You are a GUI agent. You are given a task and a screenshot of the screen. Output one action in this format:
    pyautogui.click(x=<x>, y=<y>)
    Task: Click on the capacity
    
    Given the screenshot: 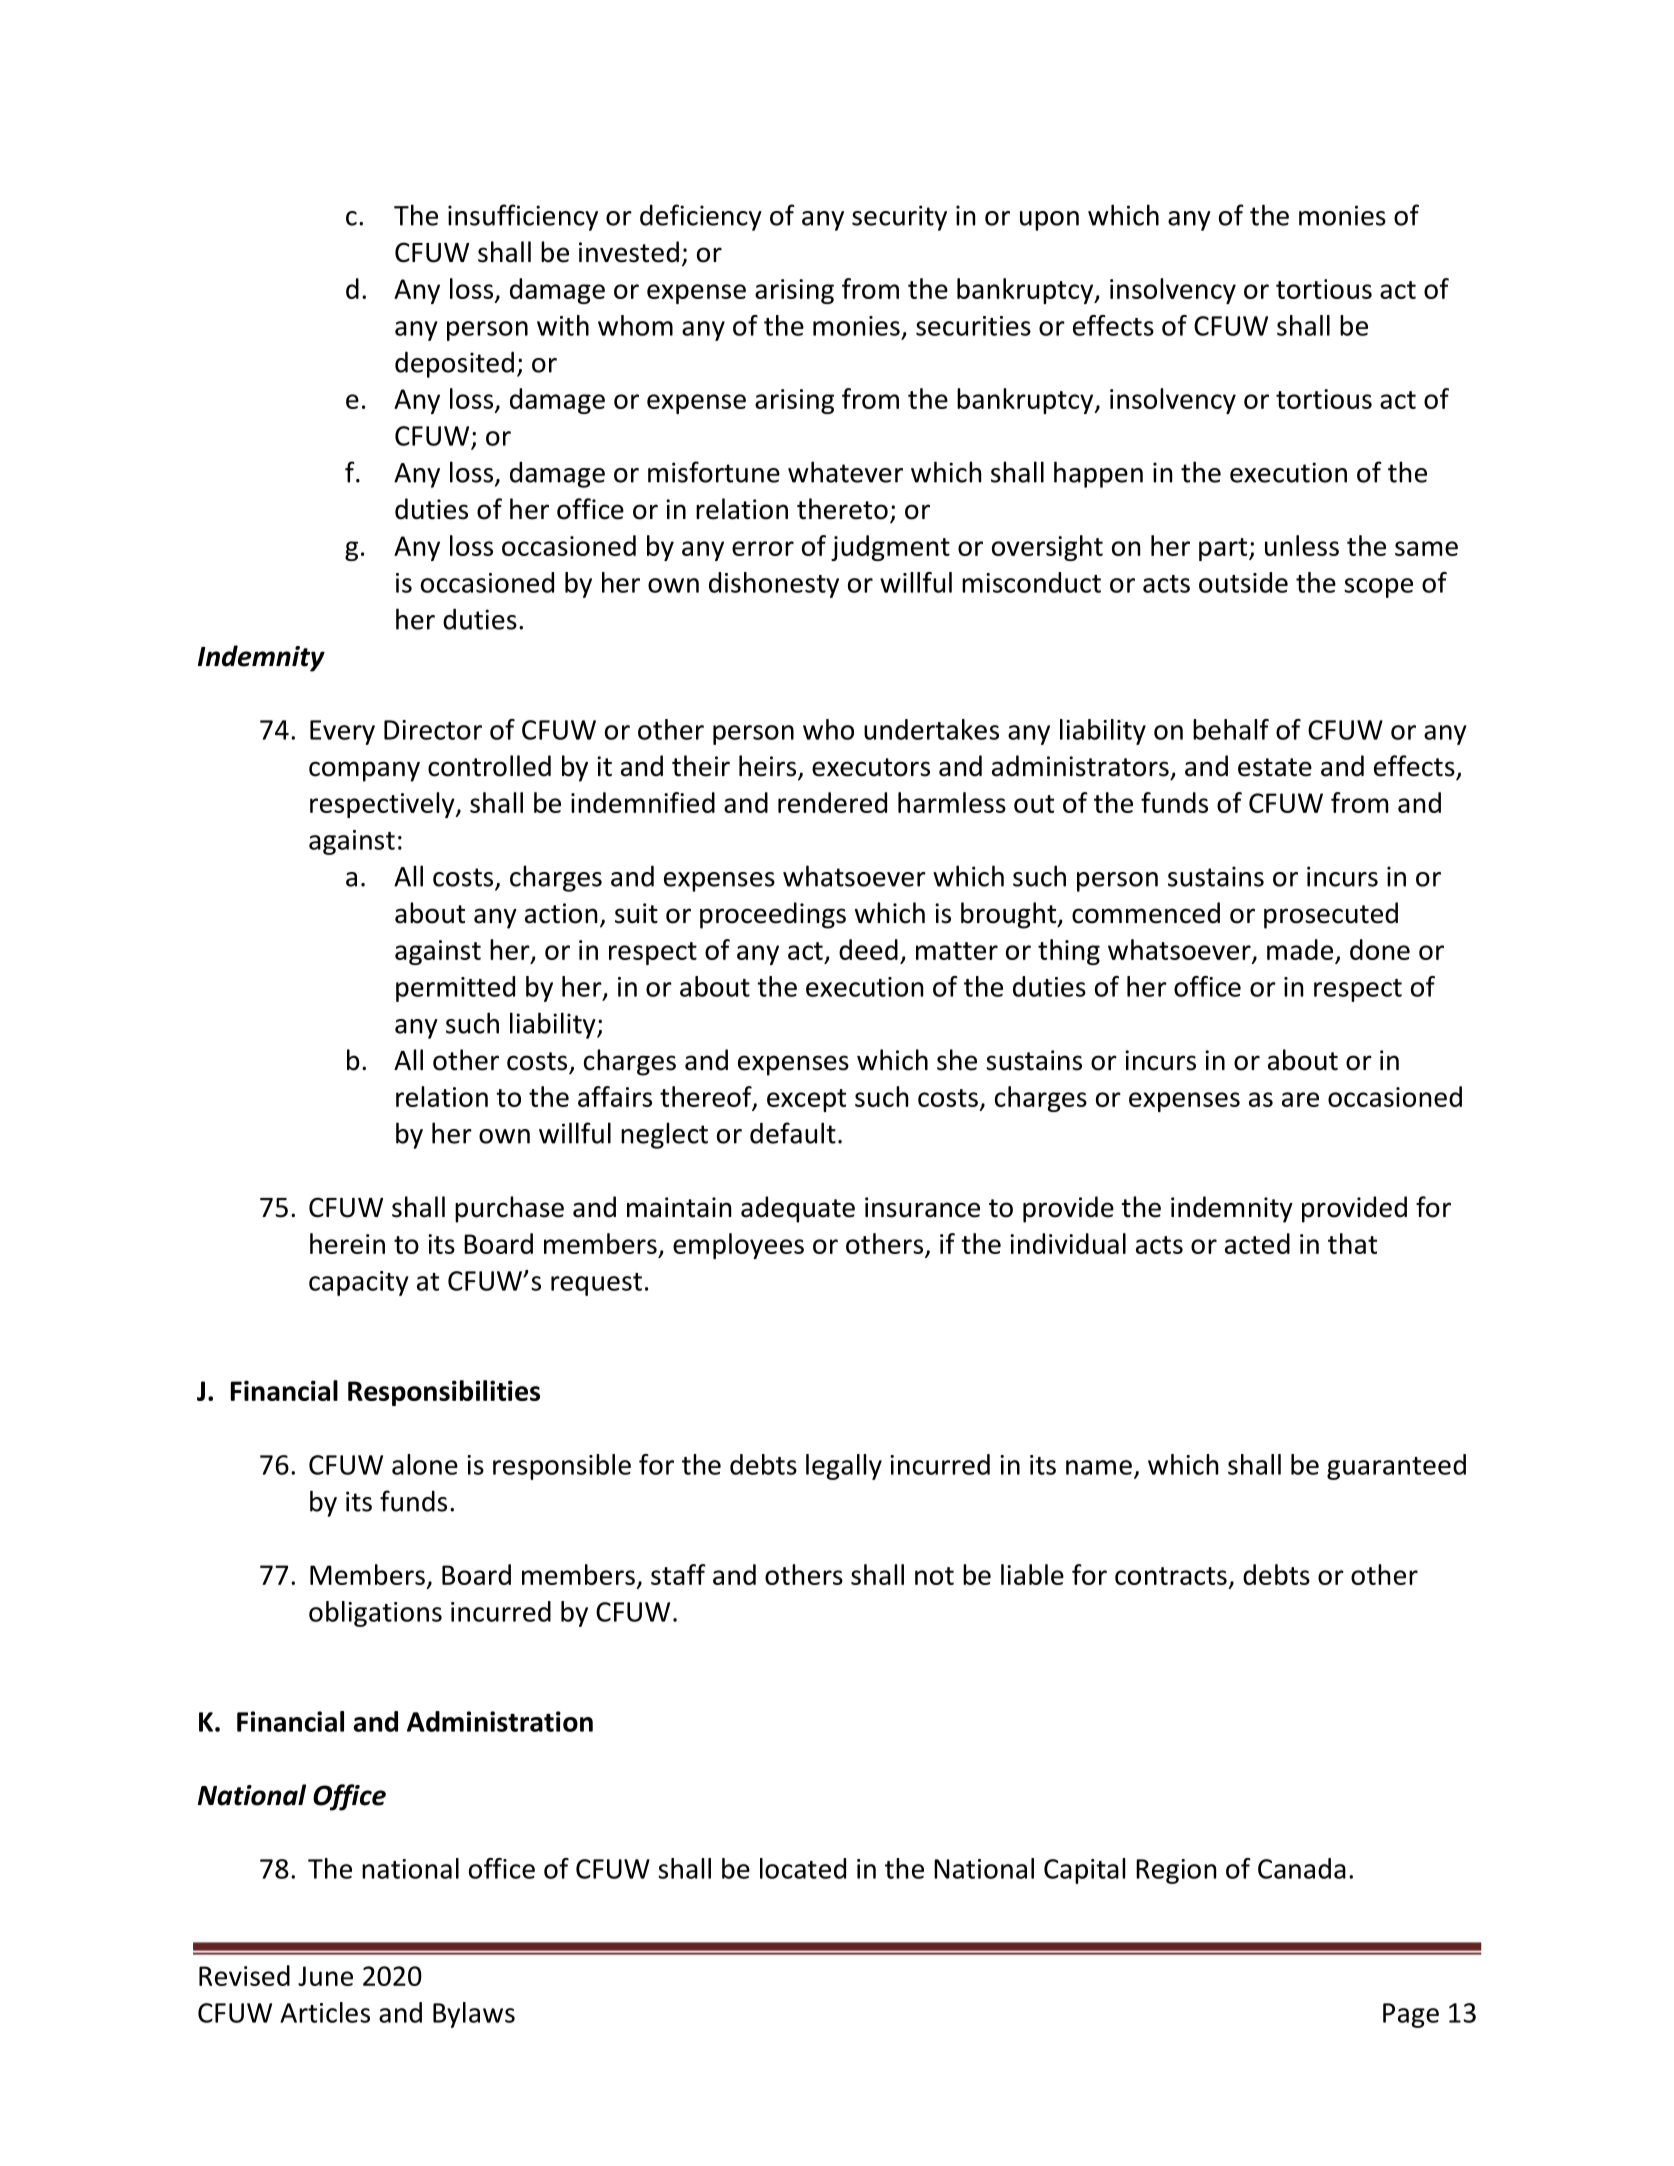 What is the action you would take?
    pyautogui.click(x=359, y=1283)
